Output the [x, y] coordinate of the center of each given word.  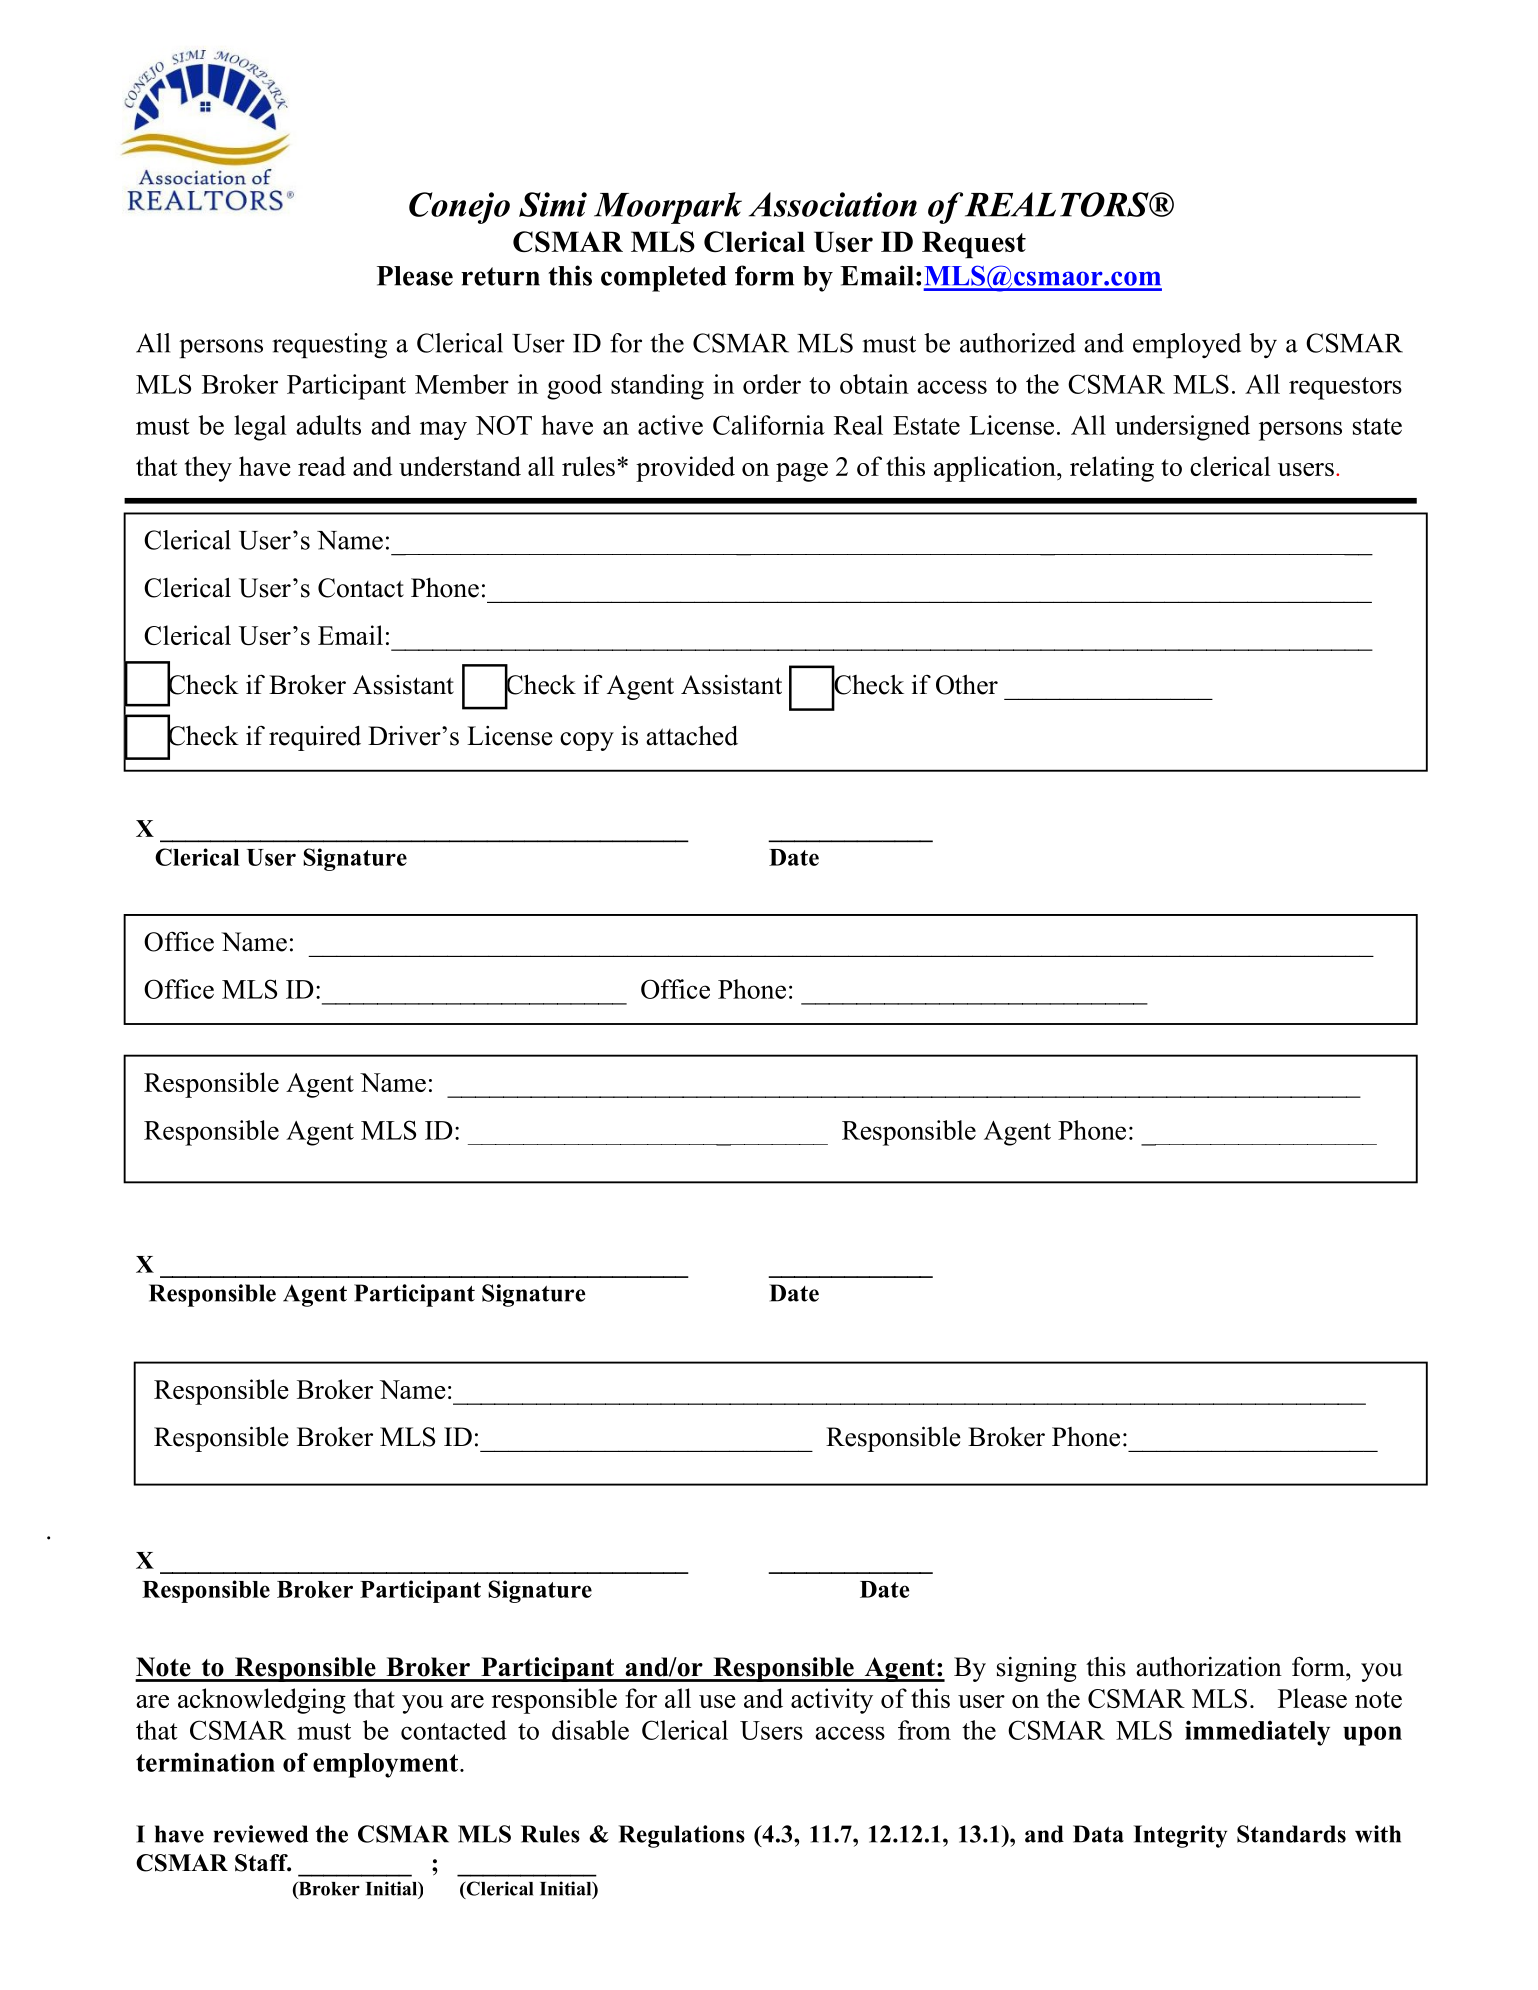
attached [692, 735]
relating [1112, 469]
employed [1187, 345]
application [996, 469]
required [315, 738]
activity [832, 1701]
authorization [1209, 1666]
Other [967, 685]
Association [833, 204]
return [500, 276]
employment [385, 1765]
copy [587, 741]
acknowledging [262, 1701]
